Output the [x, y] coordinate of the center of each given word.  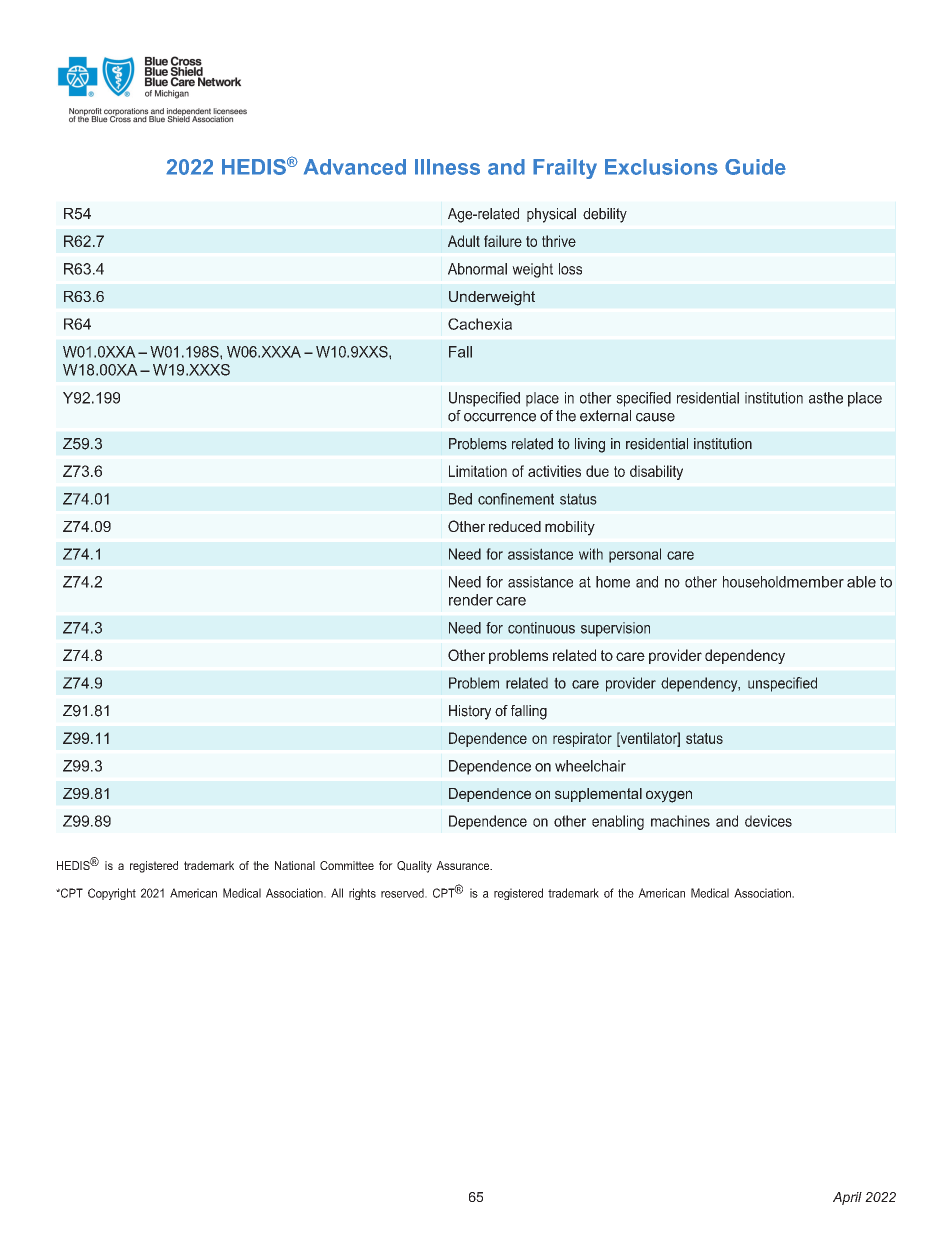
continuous [541, 628]
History [470, 712]
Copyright [112, 894]
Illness [447, 167]
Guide [755, 167]
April [847, 1198]
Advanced [355, 167]
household [754, 582]
